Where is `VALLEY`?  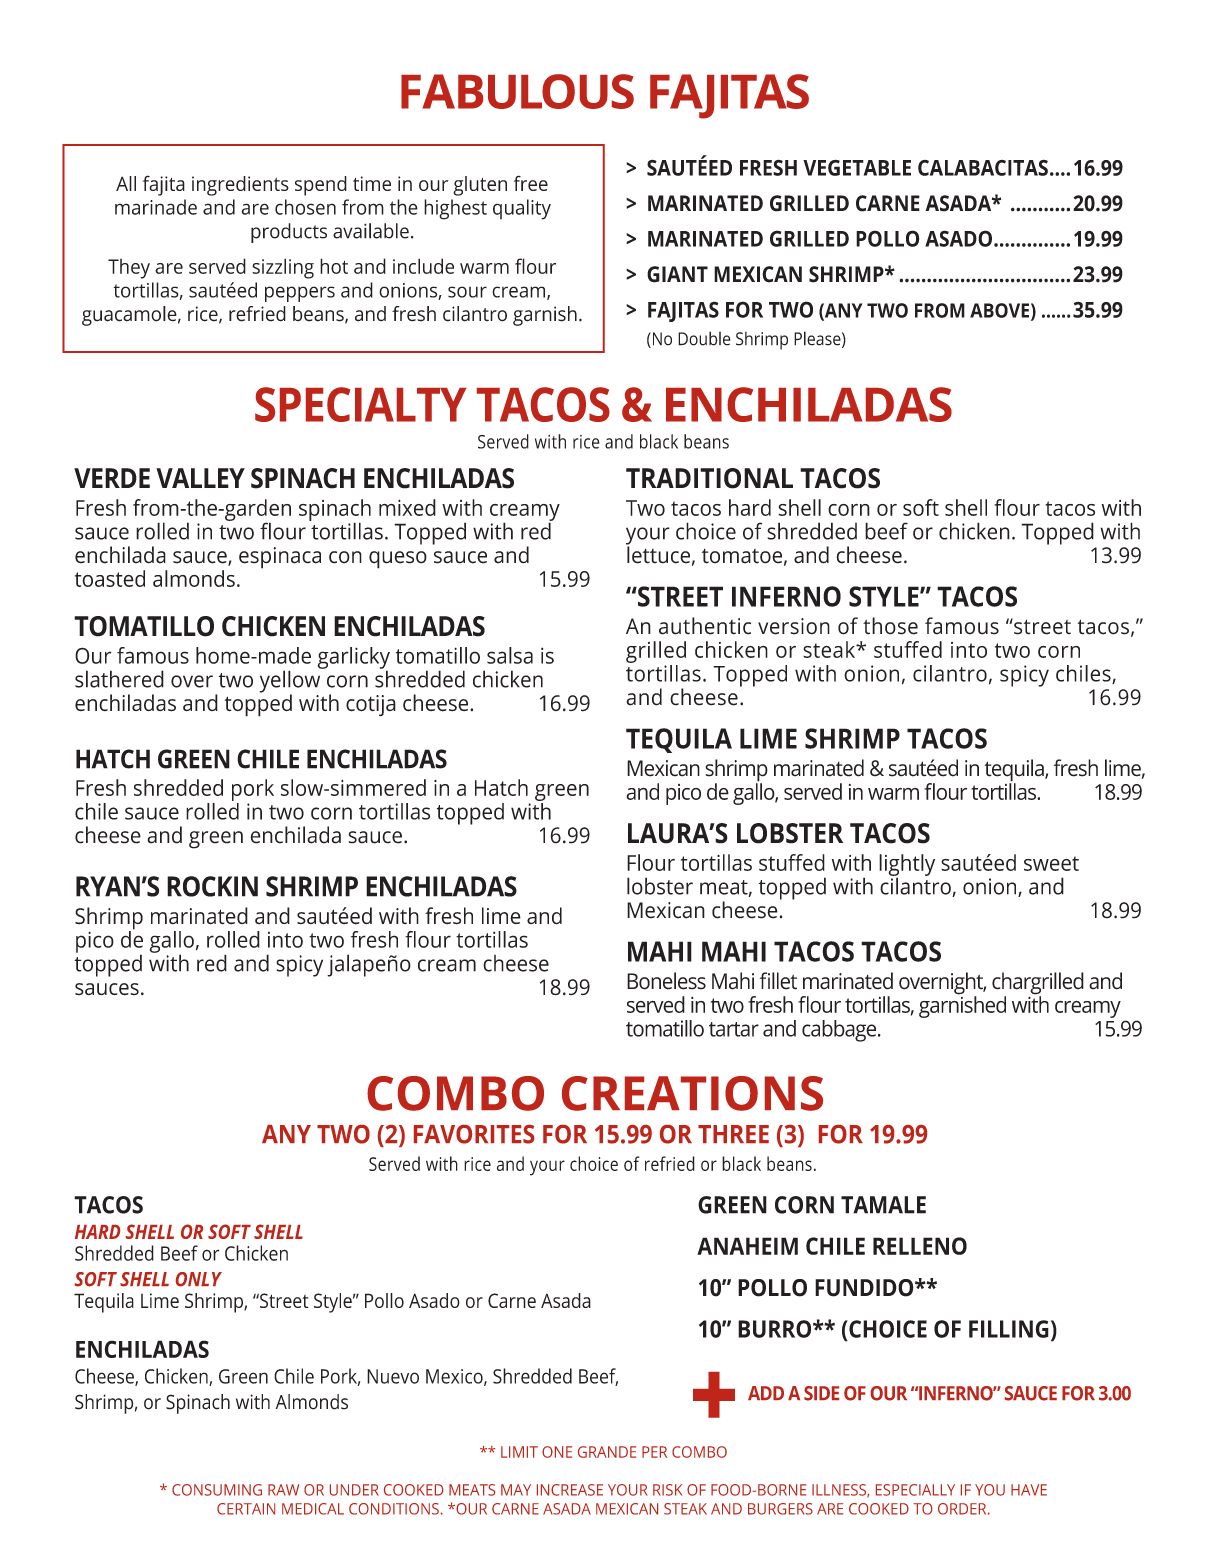
VALLEY is located at coordinates (200, 478).
